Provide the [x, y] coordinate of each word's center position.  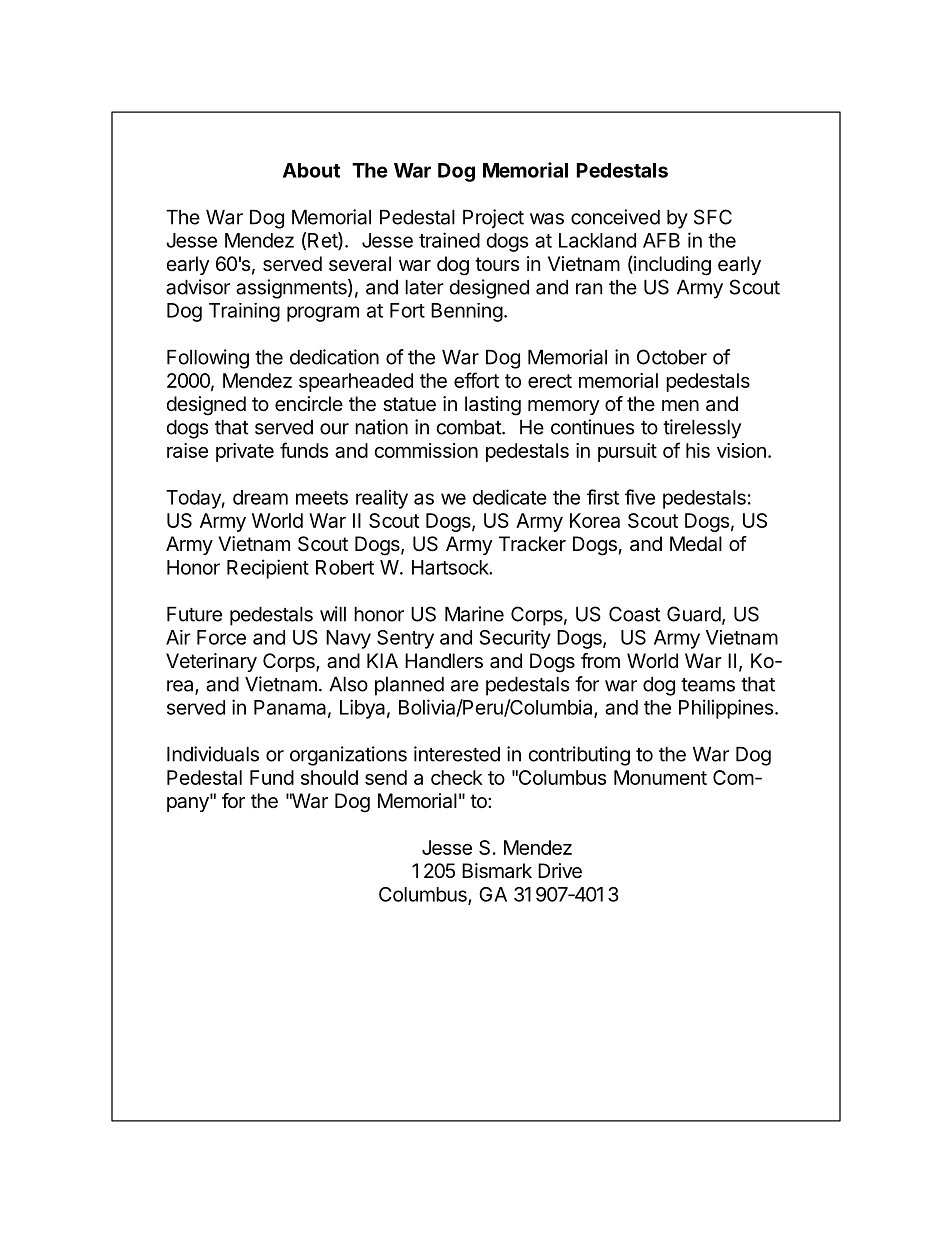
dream [260, 497]
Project [493, 219]
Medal [696, 544]
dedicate [510, 497]
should [329, 777]
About [311, 170]
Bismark [497, 871]
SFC [713, 217]
